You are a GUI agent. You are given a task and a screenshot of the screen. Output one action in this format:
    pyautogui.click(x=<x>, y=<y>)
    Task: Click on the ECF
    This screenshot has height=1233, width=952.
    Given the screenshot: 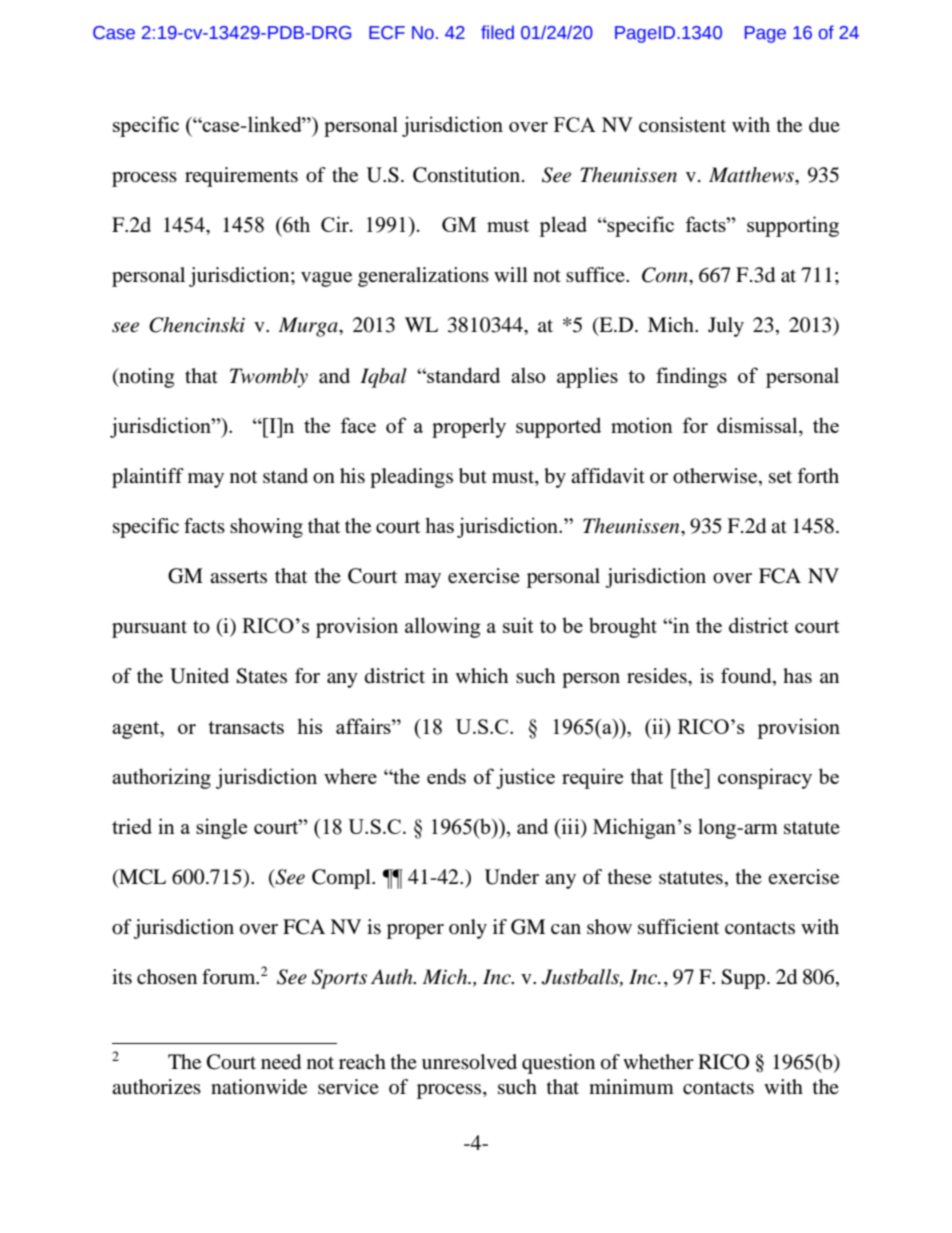 What is the action you would take?
    pyautogui.click(x=387, y=33)
